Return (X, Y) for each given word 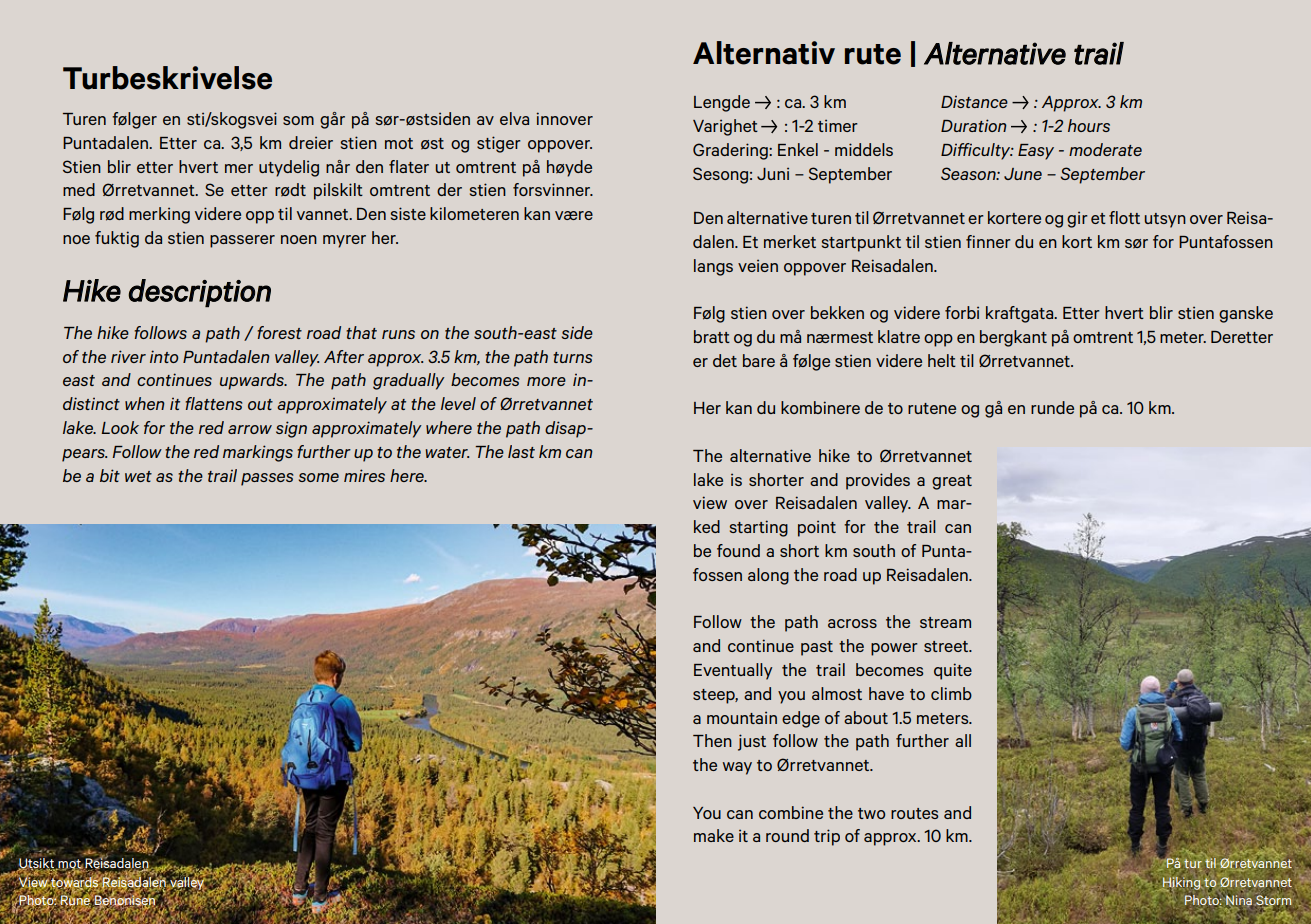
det (725, 360)
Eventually (733, 671)
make (714, 835)
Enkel (798, 149)
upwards (253, 381)
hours (1089, 125)
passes (267, 479)
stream (945, 622)
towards (75, 882)
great (952, 482)
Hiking (1182, 884)
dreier (311, 142)
